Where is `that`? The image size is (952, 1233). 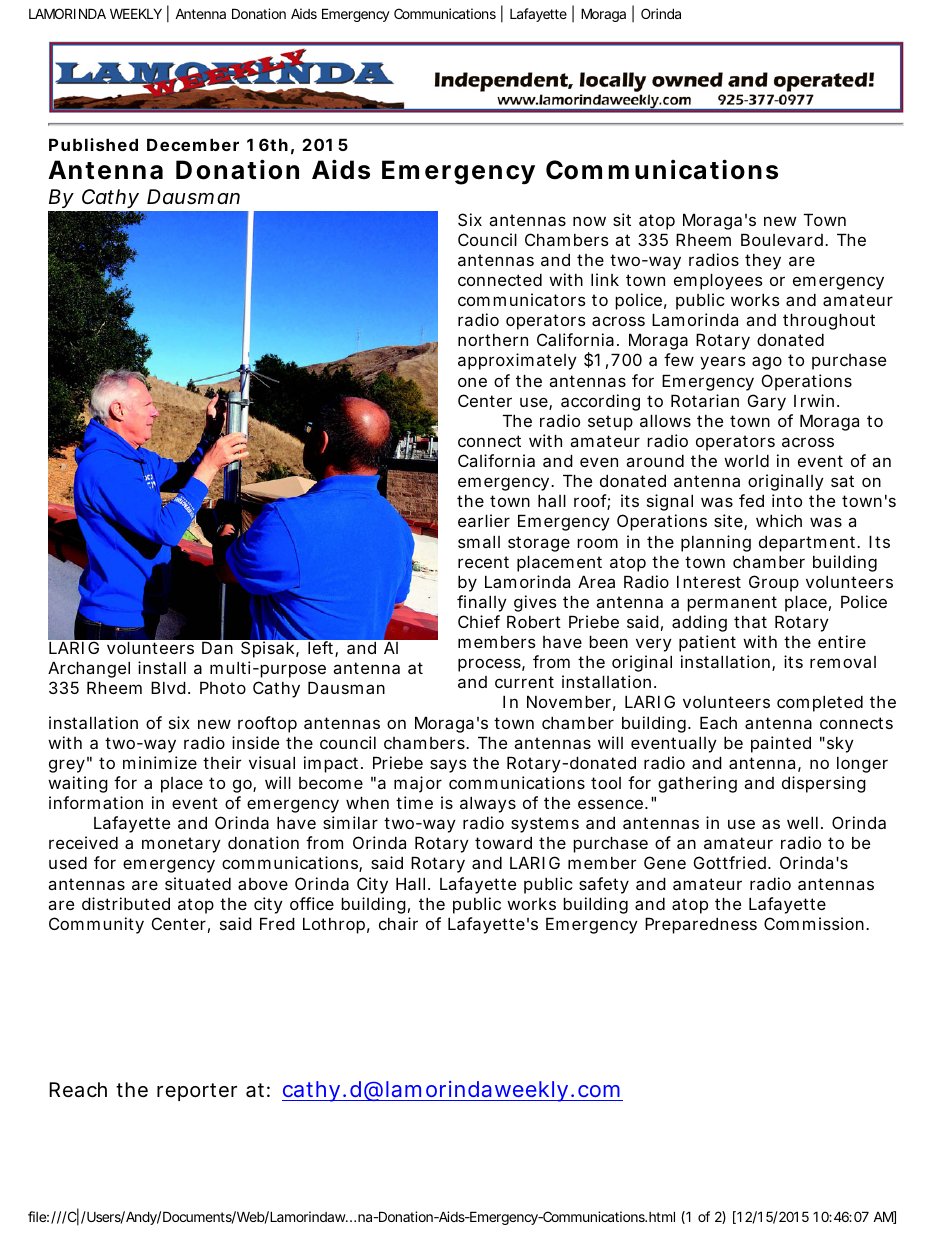
that is located at coordinates (750, 621).
